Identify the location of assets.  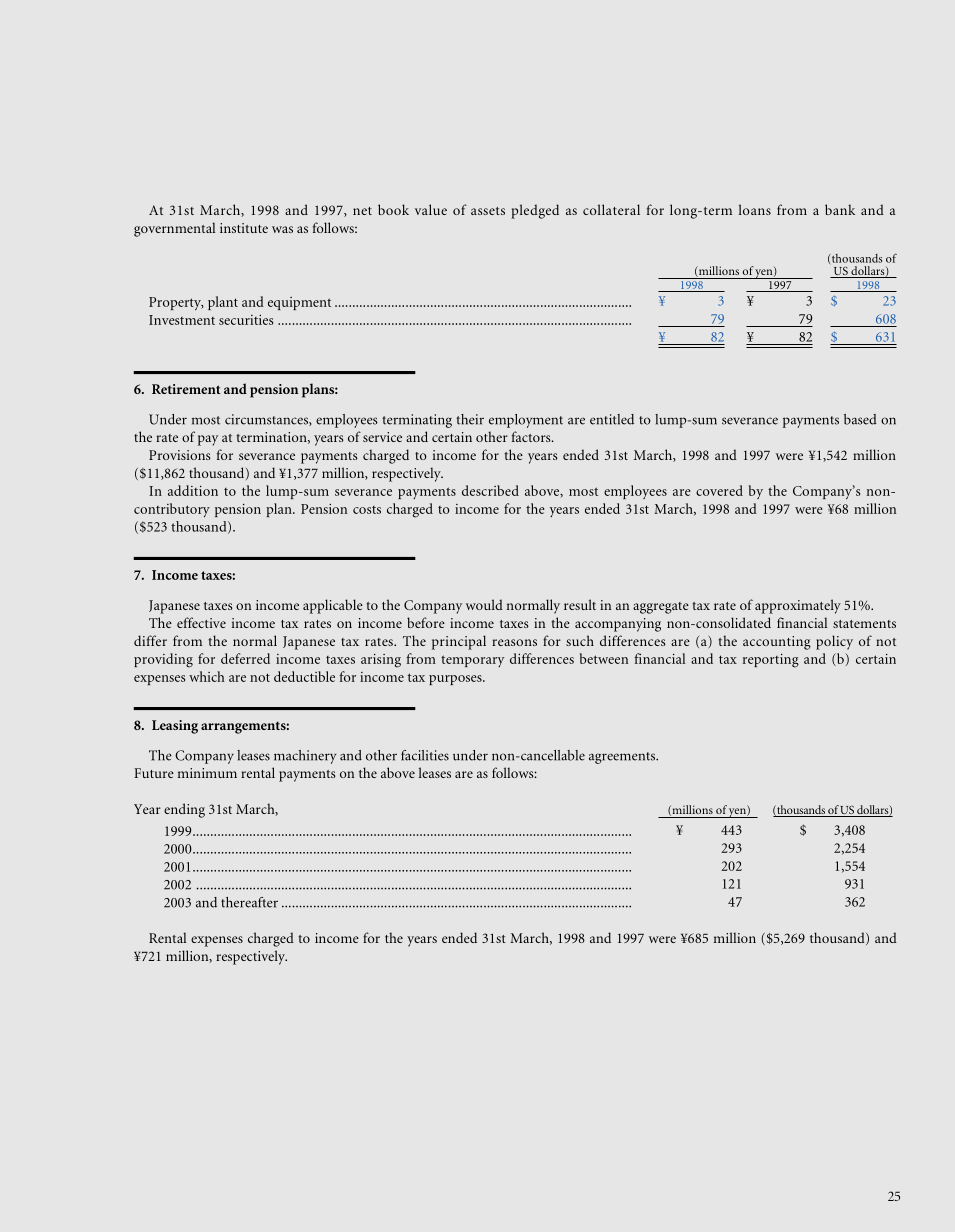
(488, 211).
